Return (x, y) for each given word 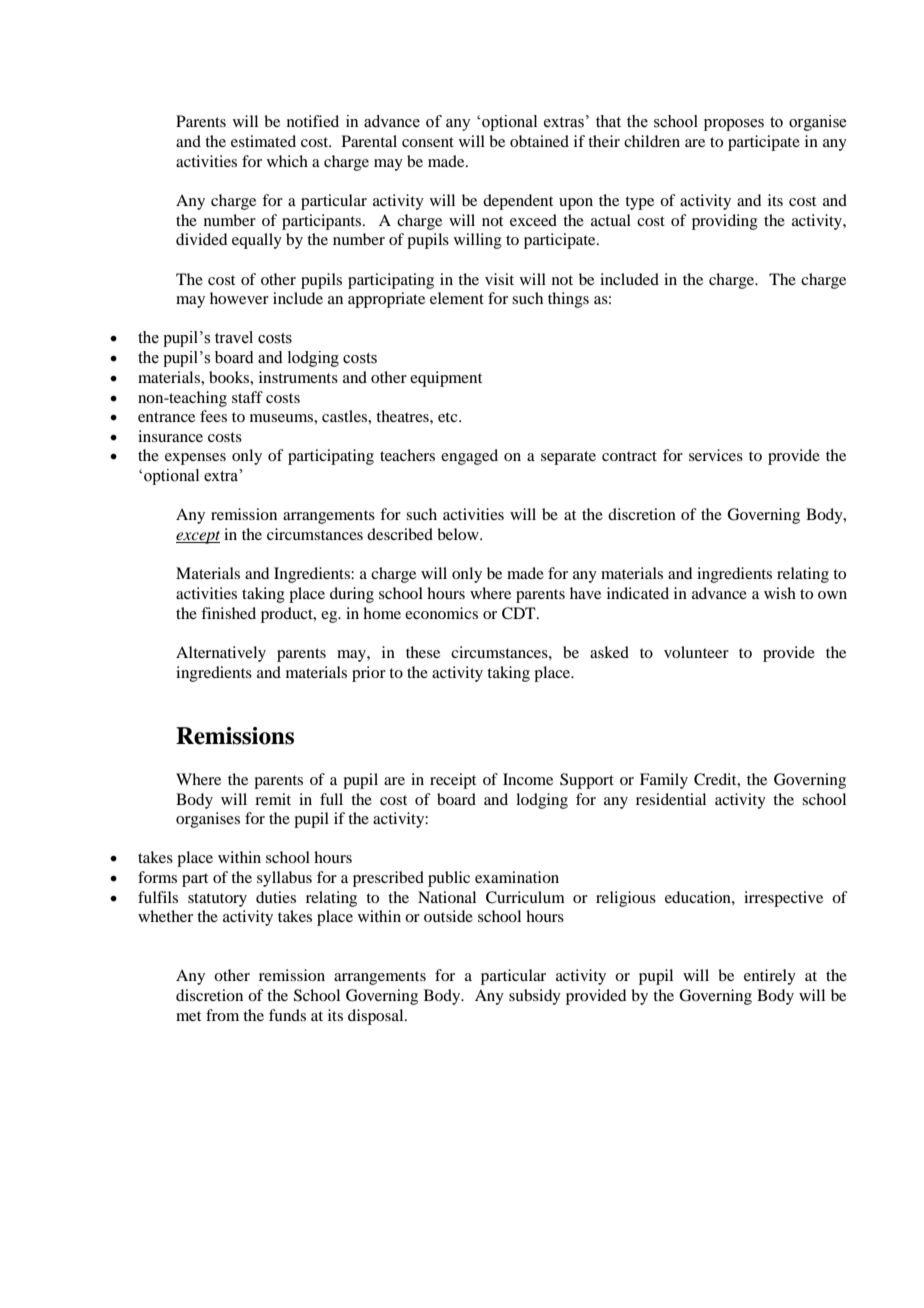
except (198, 537)
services (716, 455)
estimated (263, 141)
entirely (770, 977)
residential (671, 799)
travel (234, 337)
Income (528, 779)
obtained (539, 141)
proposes (734, 125)
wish (780, 593)
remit (273, 799)
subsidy (535, 997)
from (222, 1015)
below (459, 534)
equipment (446, 379)
